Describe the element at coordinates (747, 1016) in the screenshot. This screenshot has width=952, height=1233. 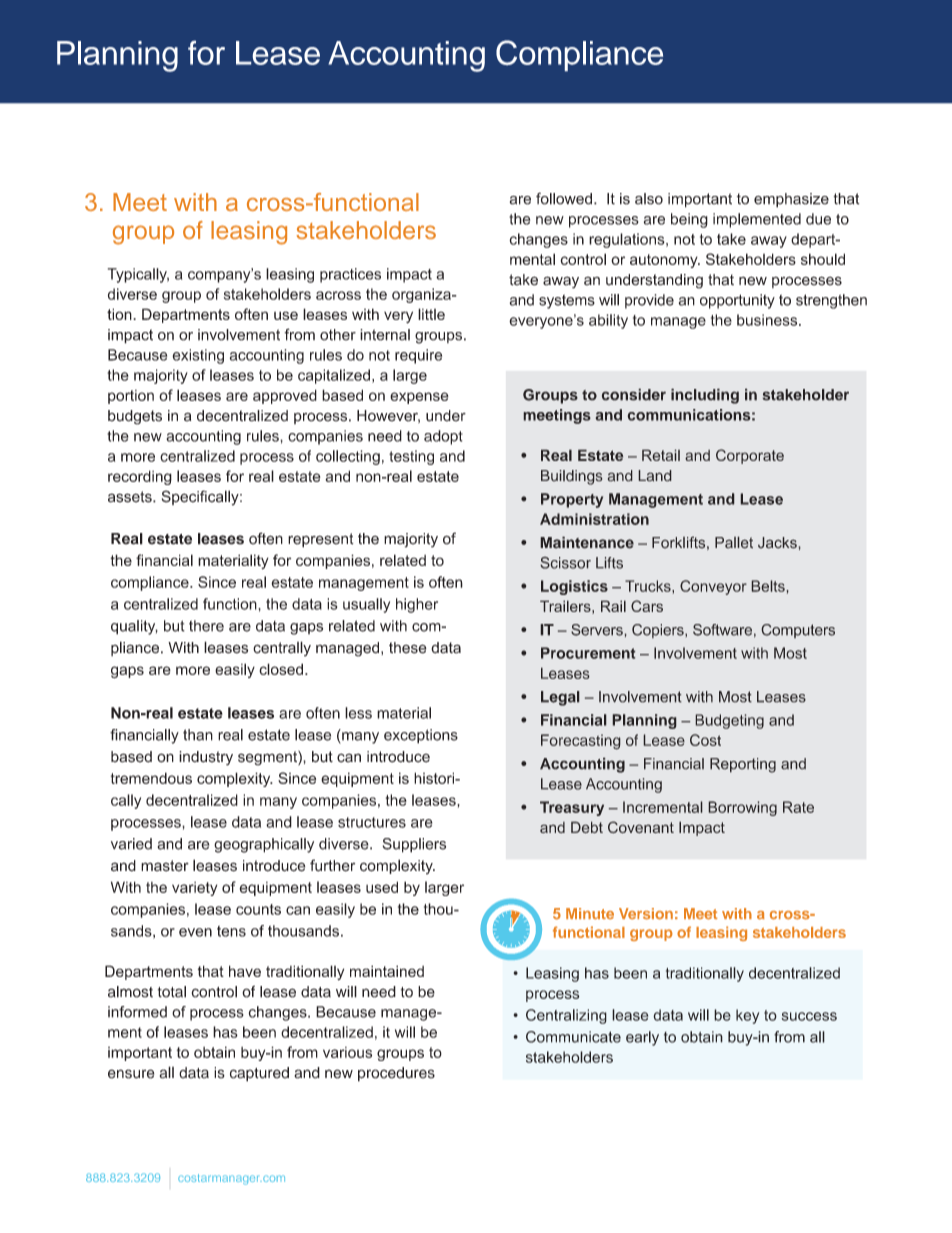
I see `key` at that location.
